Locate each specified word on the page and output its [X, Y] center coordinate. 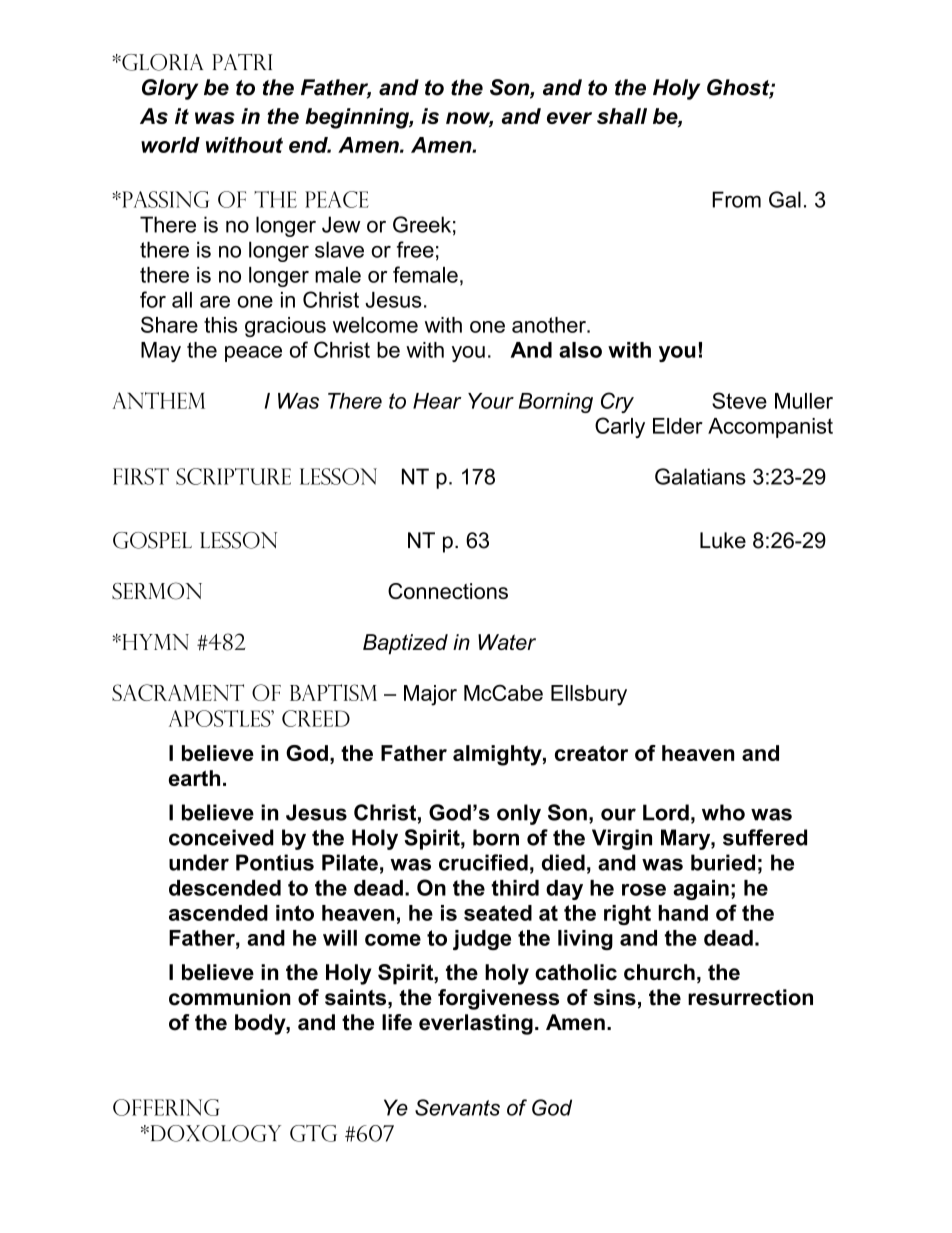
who [723, 812]
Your [491, 401]
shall [622, 116]
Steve [739, 400]
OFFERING [166, 1107]
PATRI [242, 62]
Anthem [159, 400]
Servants [457, 1107]
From [736, 199]
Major [430, 695]
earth [194, 778]
